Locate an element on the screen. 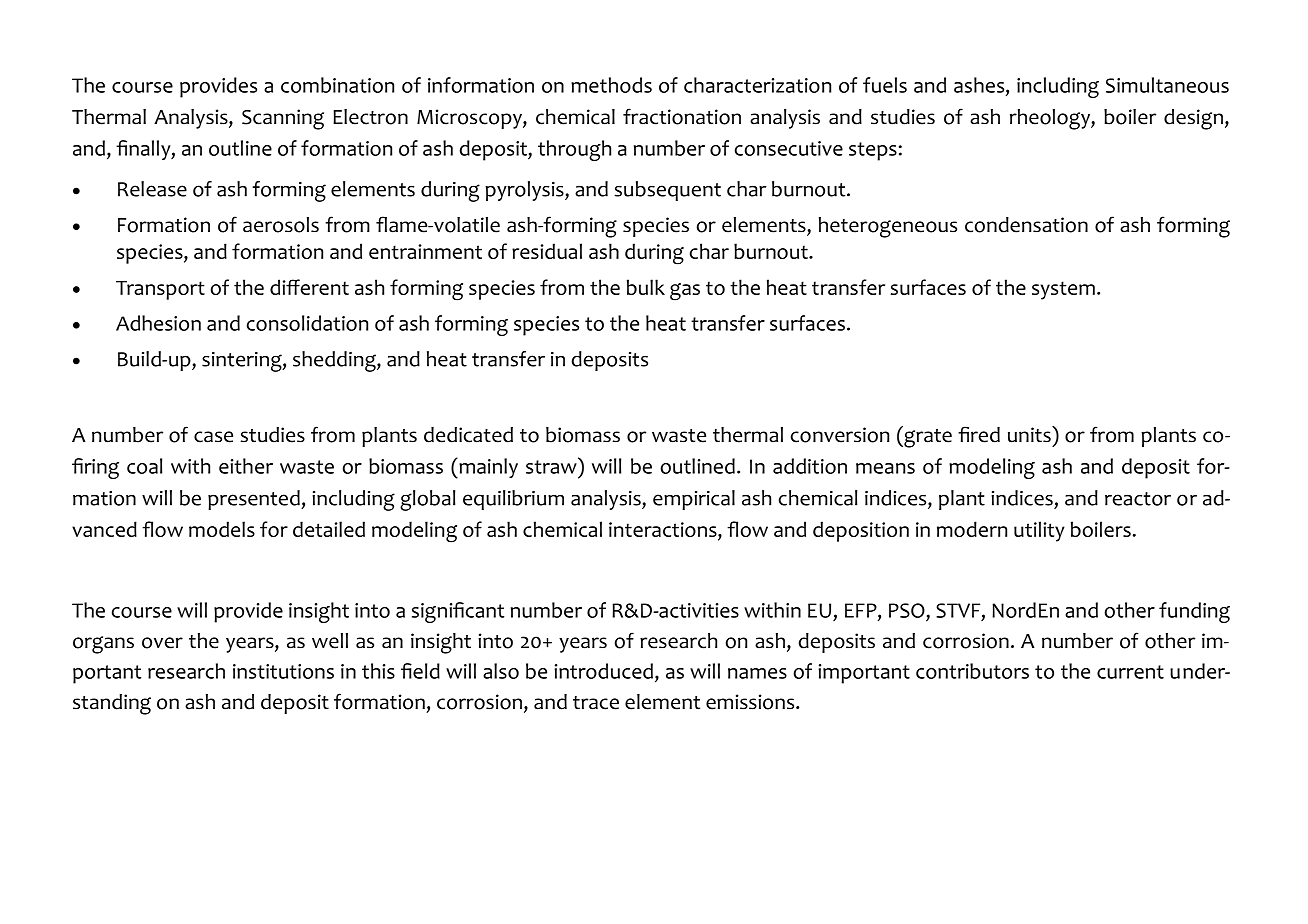  dedicated is located at coordinates (468, 435).
